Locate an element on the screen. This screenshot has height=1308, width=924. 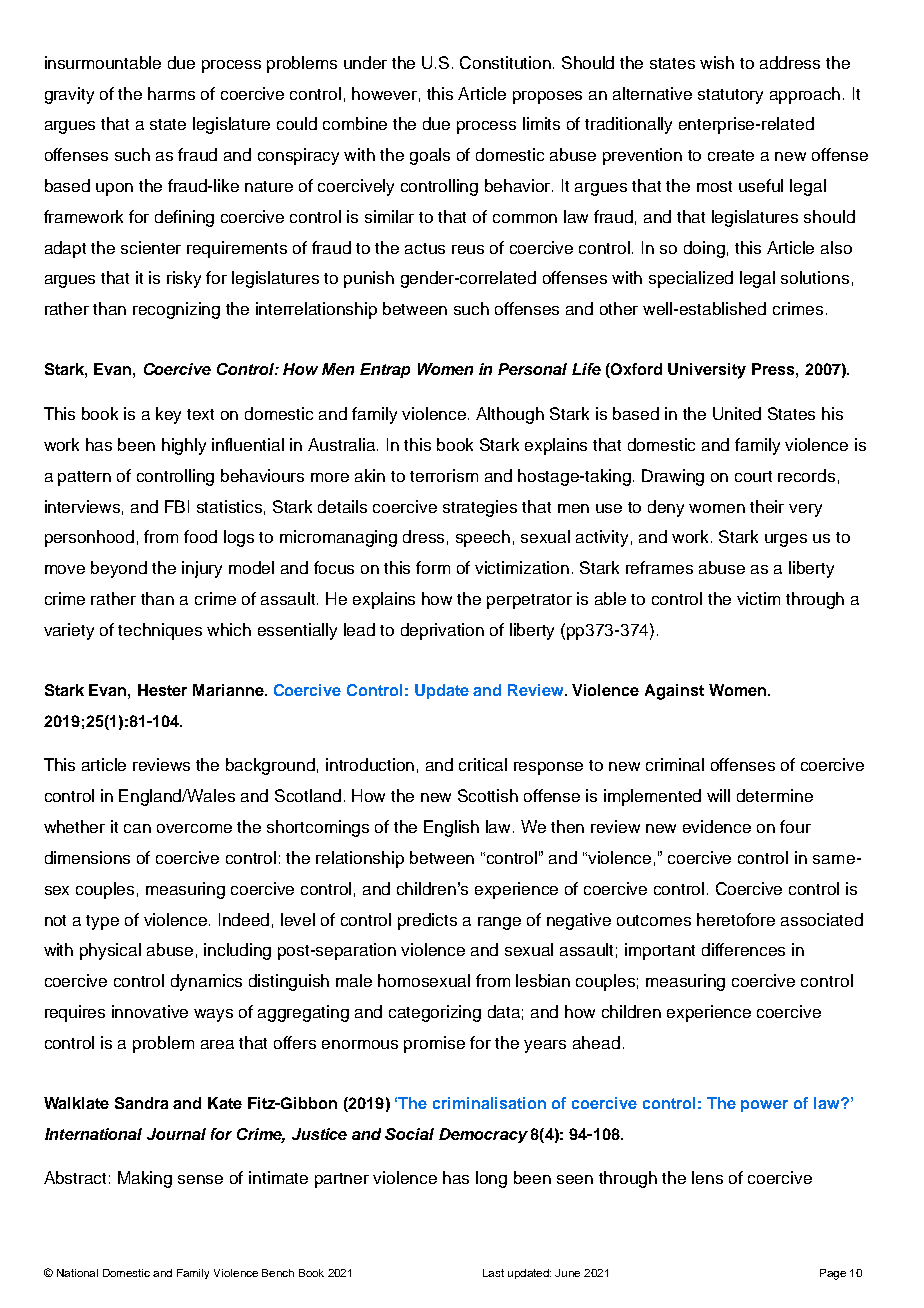
FBI is located at coordinates (177, 506).
